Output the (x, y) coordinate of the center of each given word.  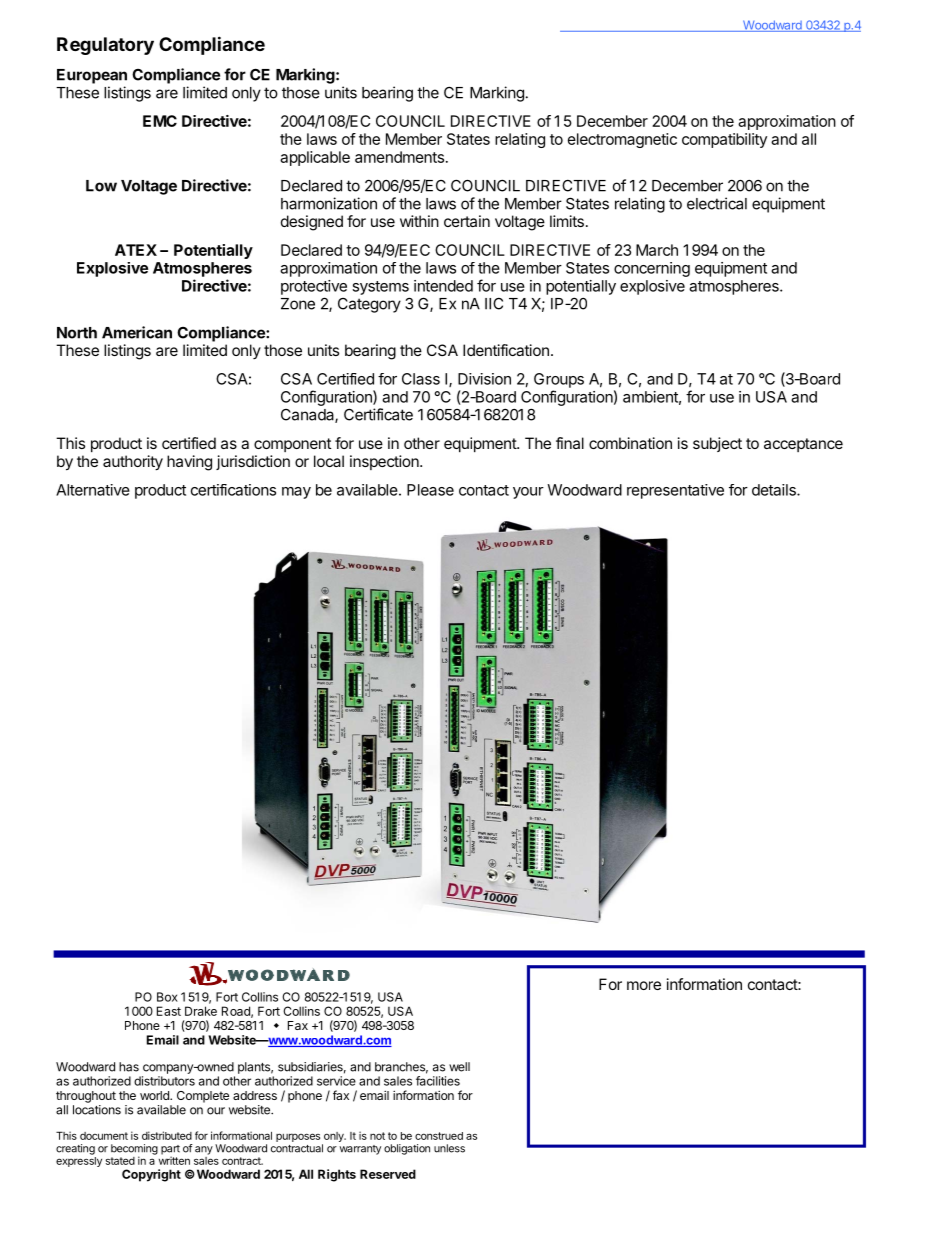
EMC (160, 121)
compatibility (724, 140)
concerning (652, 269)
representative (675, 491)
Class (421, 379)
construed (439, 1136)
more (644, 985)
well (459, 1067)
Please (430, 490)
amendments (399, 157)
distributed (167, 1135)
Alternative (93, 490)
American (137, 332)
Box (167, 997)
